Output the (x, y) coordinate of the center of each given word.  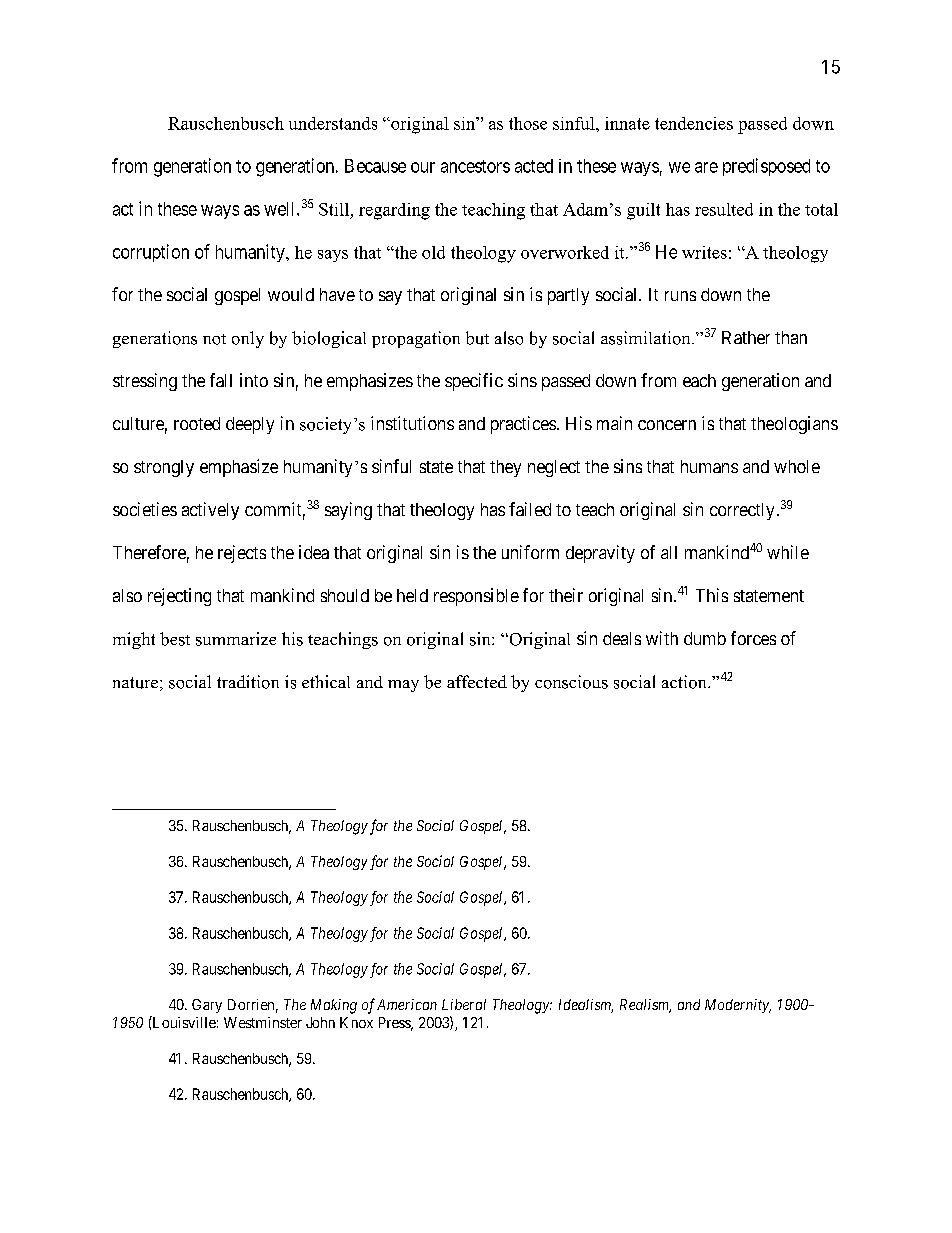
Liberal (464, 1004)
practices (523, 425)
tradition (248, 682)
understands (333, 123)
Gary (207, 1006)
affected (477, 681)
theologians (794, 425)
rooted (197, 423)
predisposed (766, 167)
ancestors (475, 166)
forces (753, 638)
